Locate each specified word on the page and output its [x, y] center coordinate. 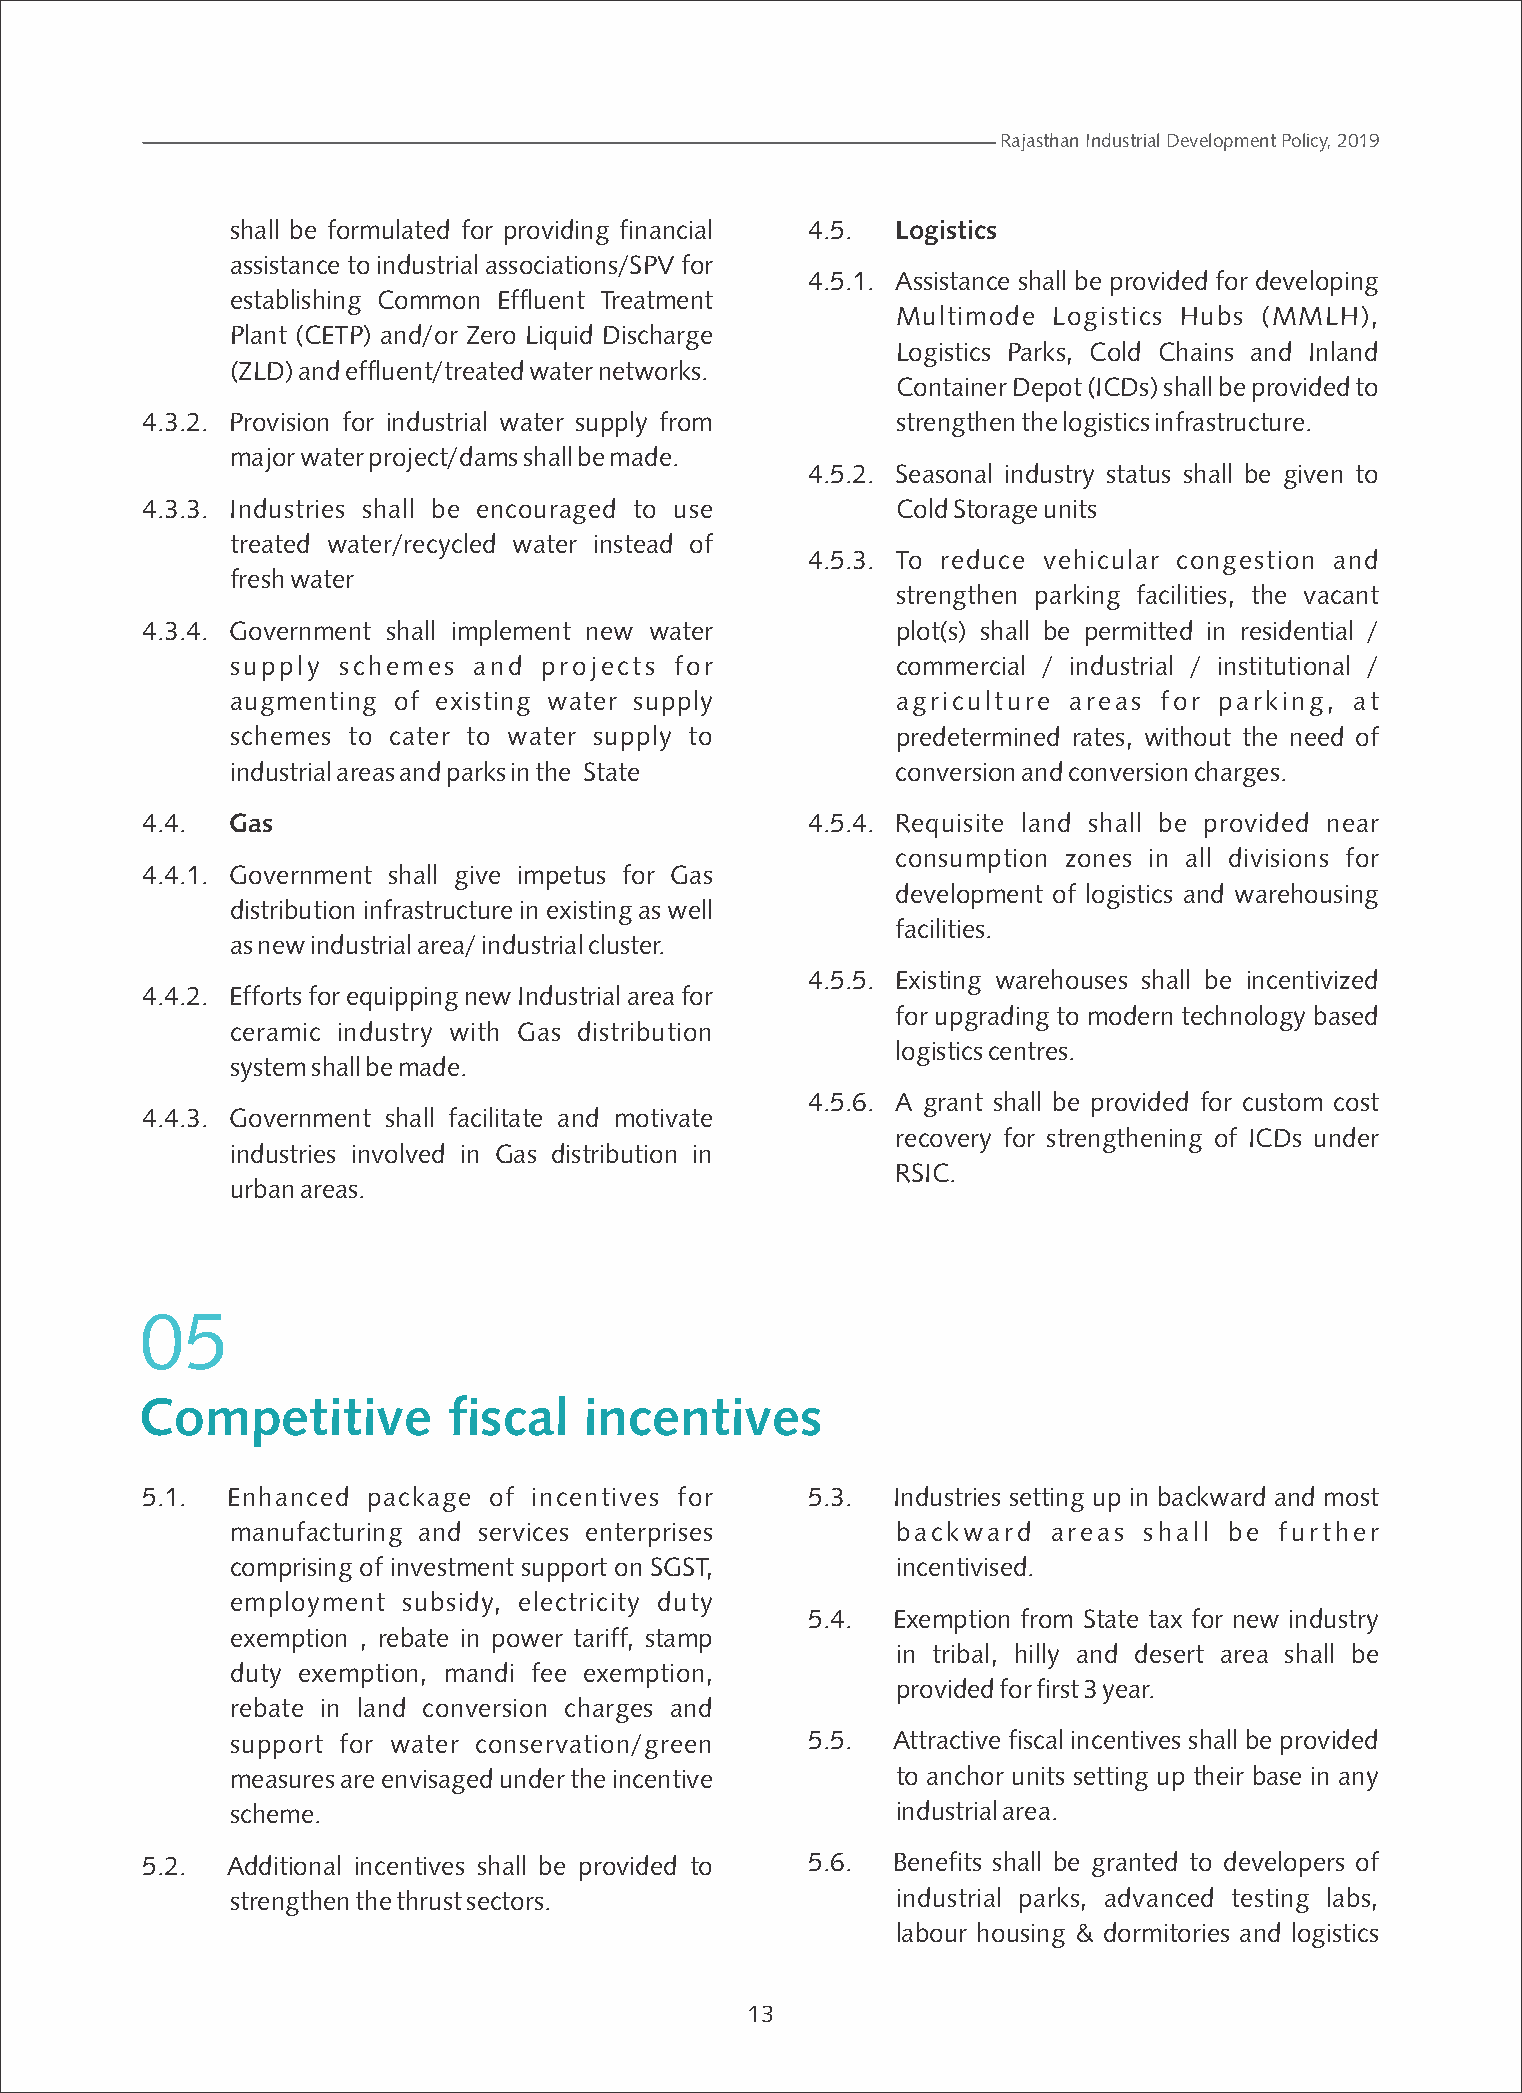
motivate [664, 1118]
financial [665, 229]
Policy [1306, 142]
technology [1243, 1018]
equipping [402, 999]
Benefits [938, 1861]
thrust [429, 1900]
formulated [388, 229]
